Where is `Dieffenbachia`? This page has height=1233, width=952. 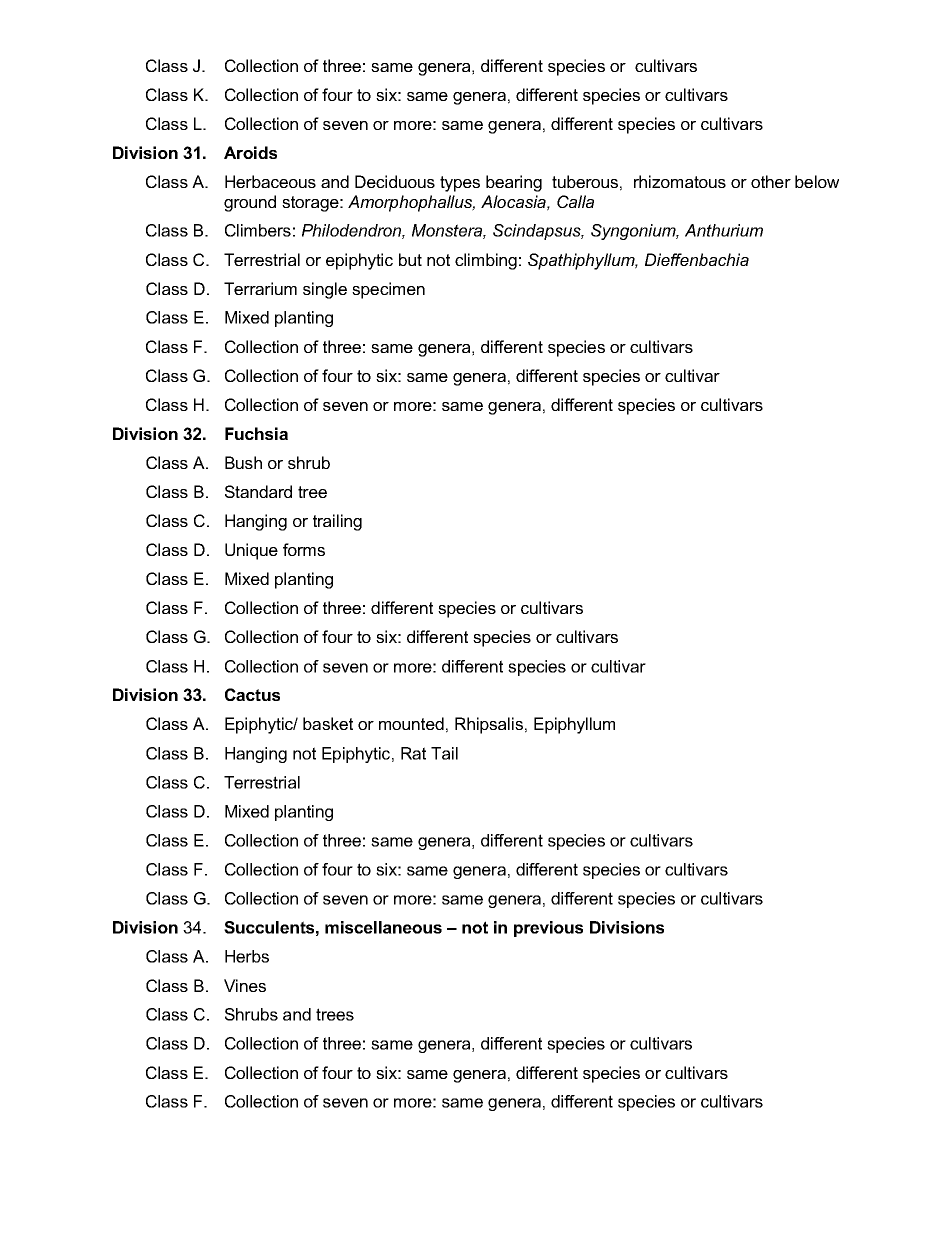
Dieffenbachia is located at coordinates (697, 259).
